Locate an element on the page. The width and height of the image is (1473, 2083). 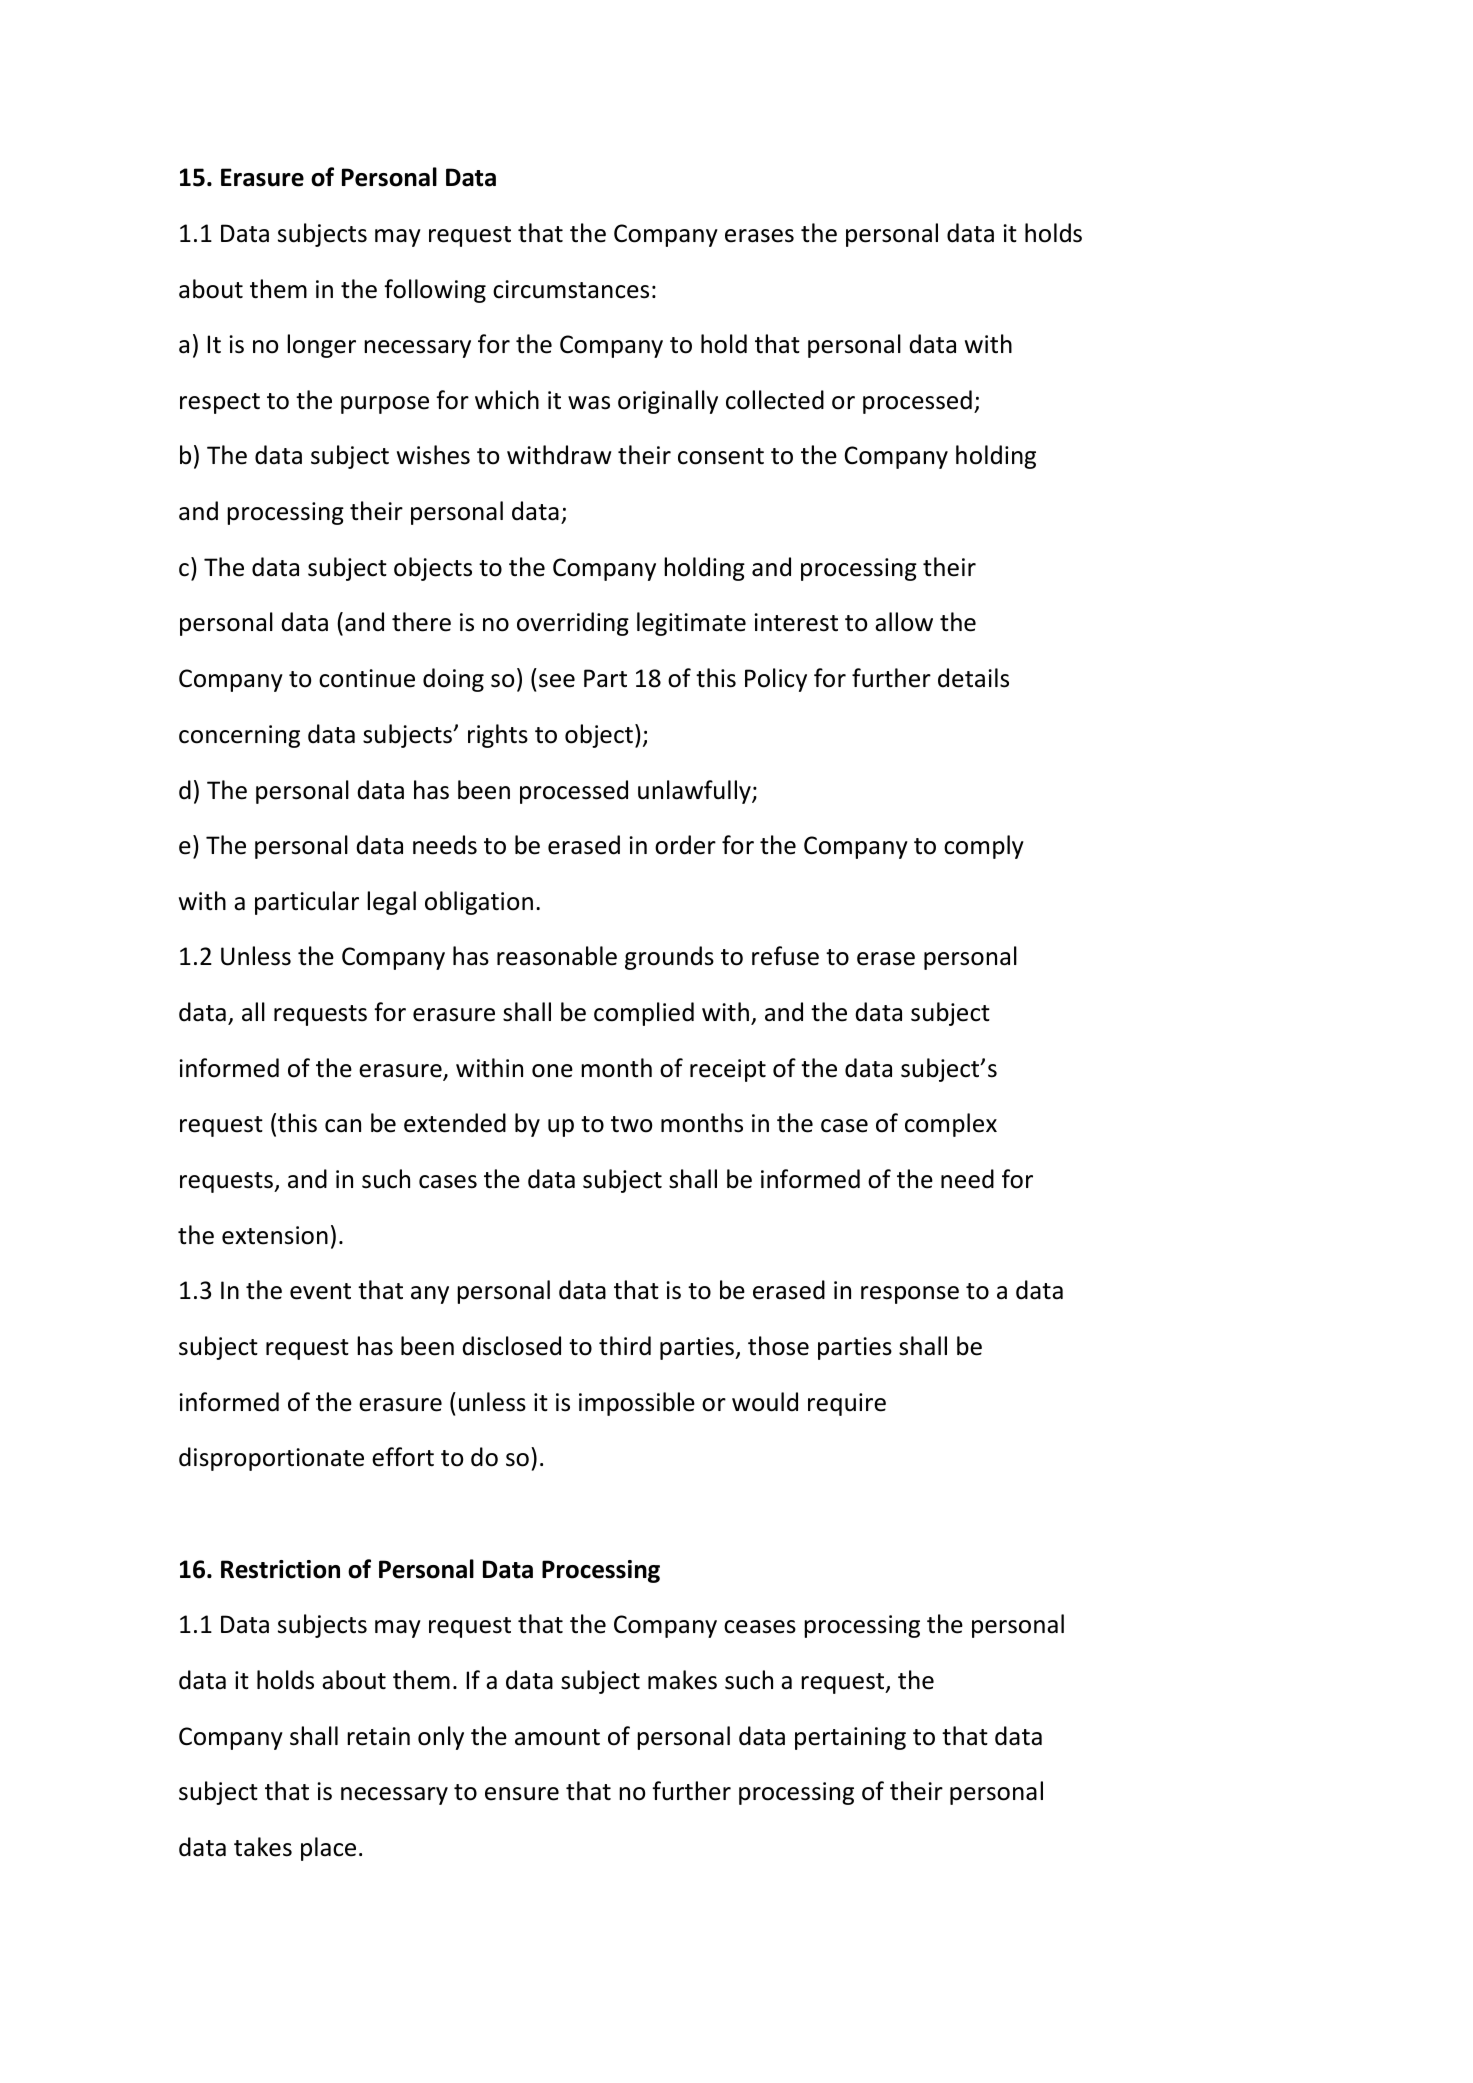
overriding is located at coordinates (573, 624).
